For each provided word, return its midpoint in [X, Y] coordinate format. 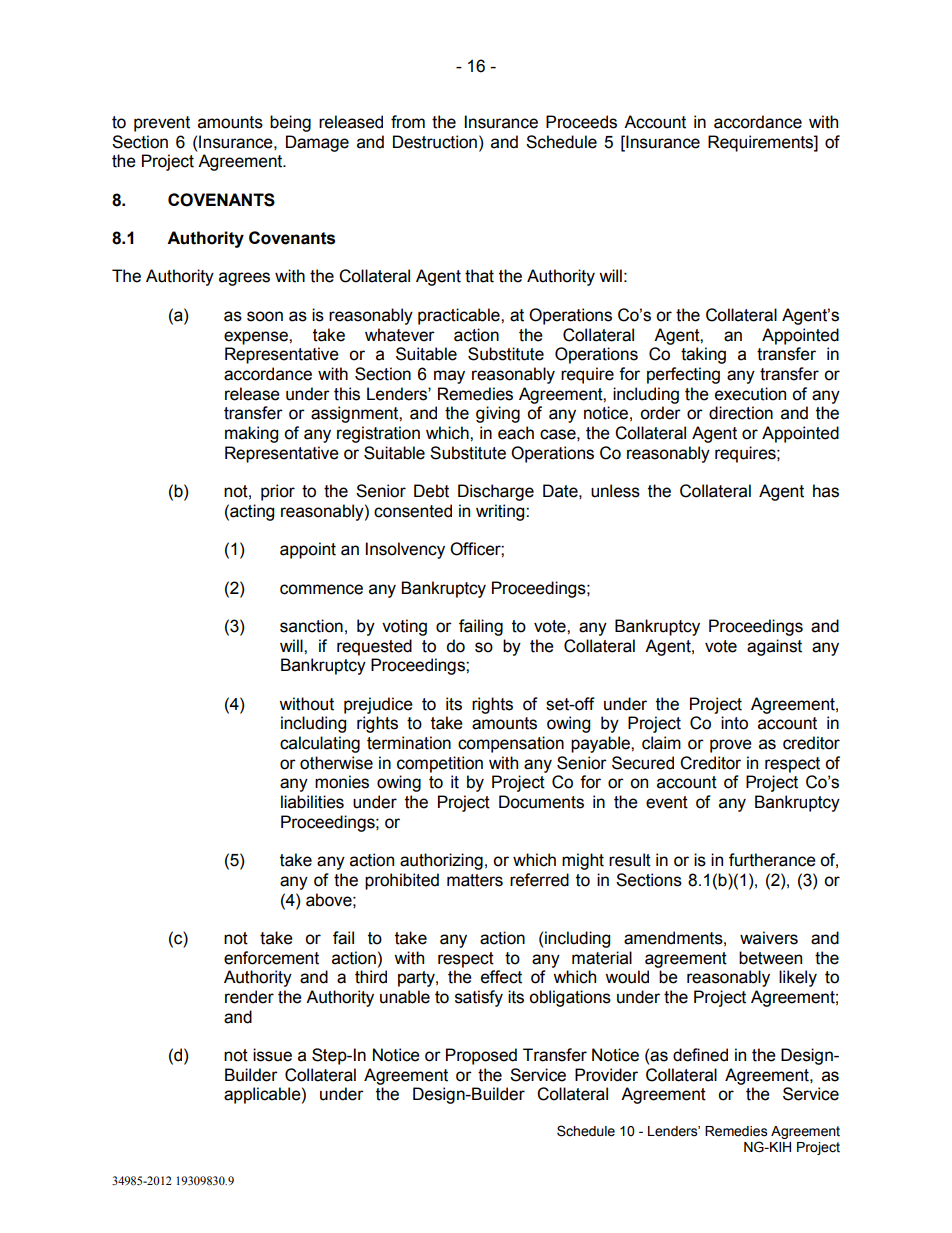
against [774, 647]
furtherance [772, 860]
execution [750, 394]
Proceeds [581, 122]
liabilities [312, 802]
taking [703, 355]
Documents [541, 802]
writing [501, 512]
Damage [317, 143]
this [347, 394]
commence [321, 589]
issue [272, 1055]
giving [498, 414]
